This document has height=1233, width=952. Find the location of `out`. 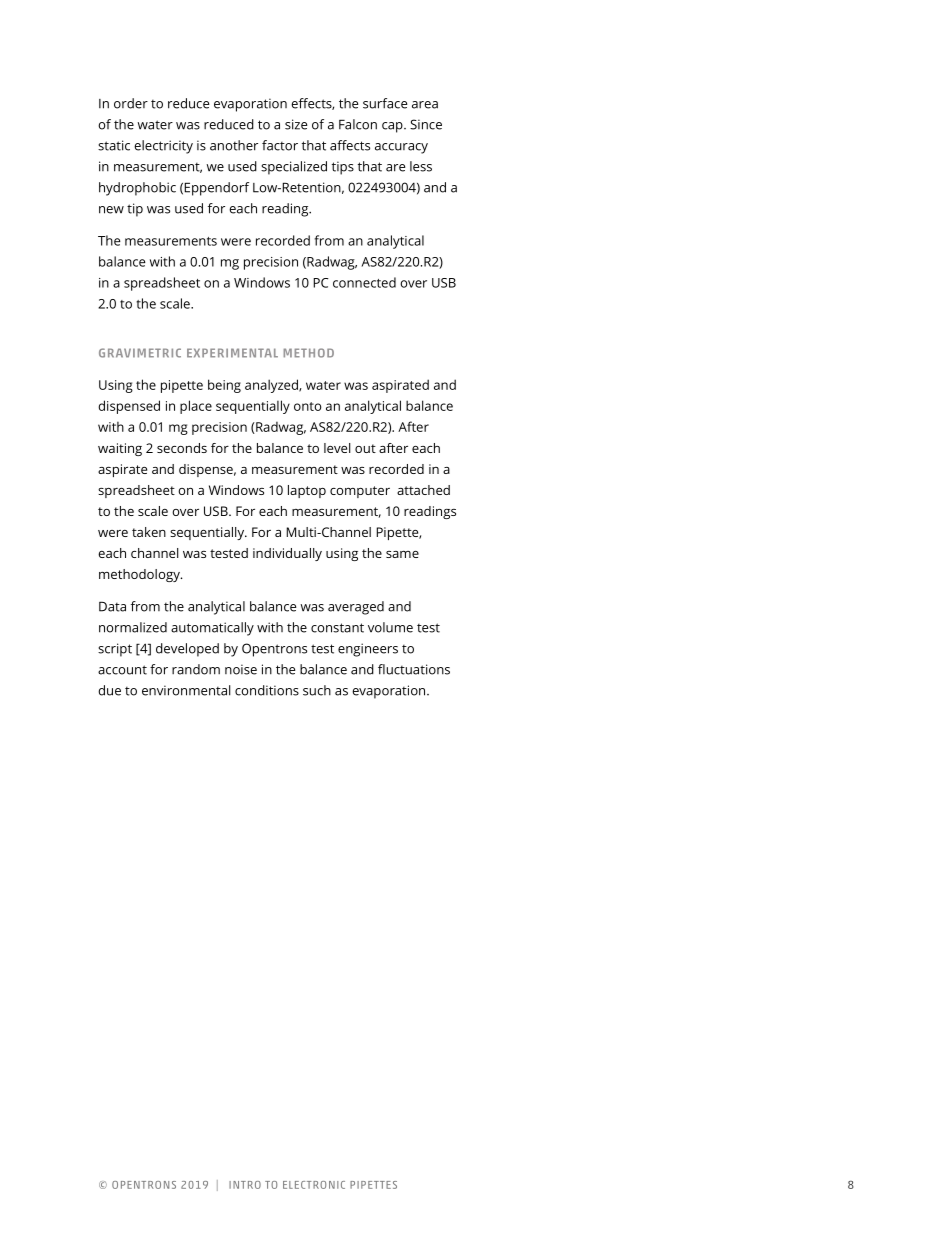

out is located at coordinates (365, 448).
